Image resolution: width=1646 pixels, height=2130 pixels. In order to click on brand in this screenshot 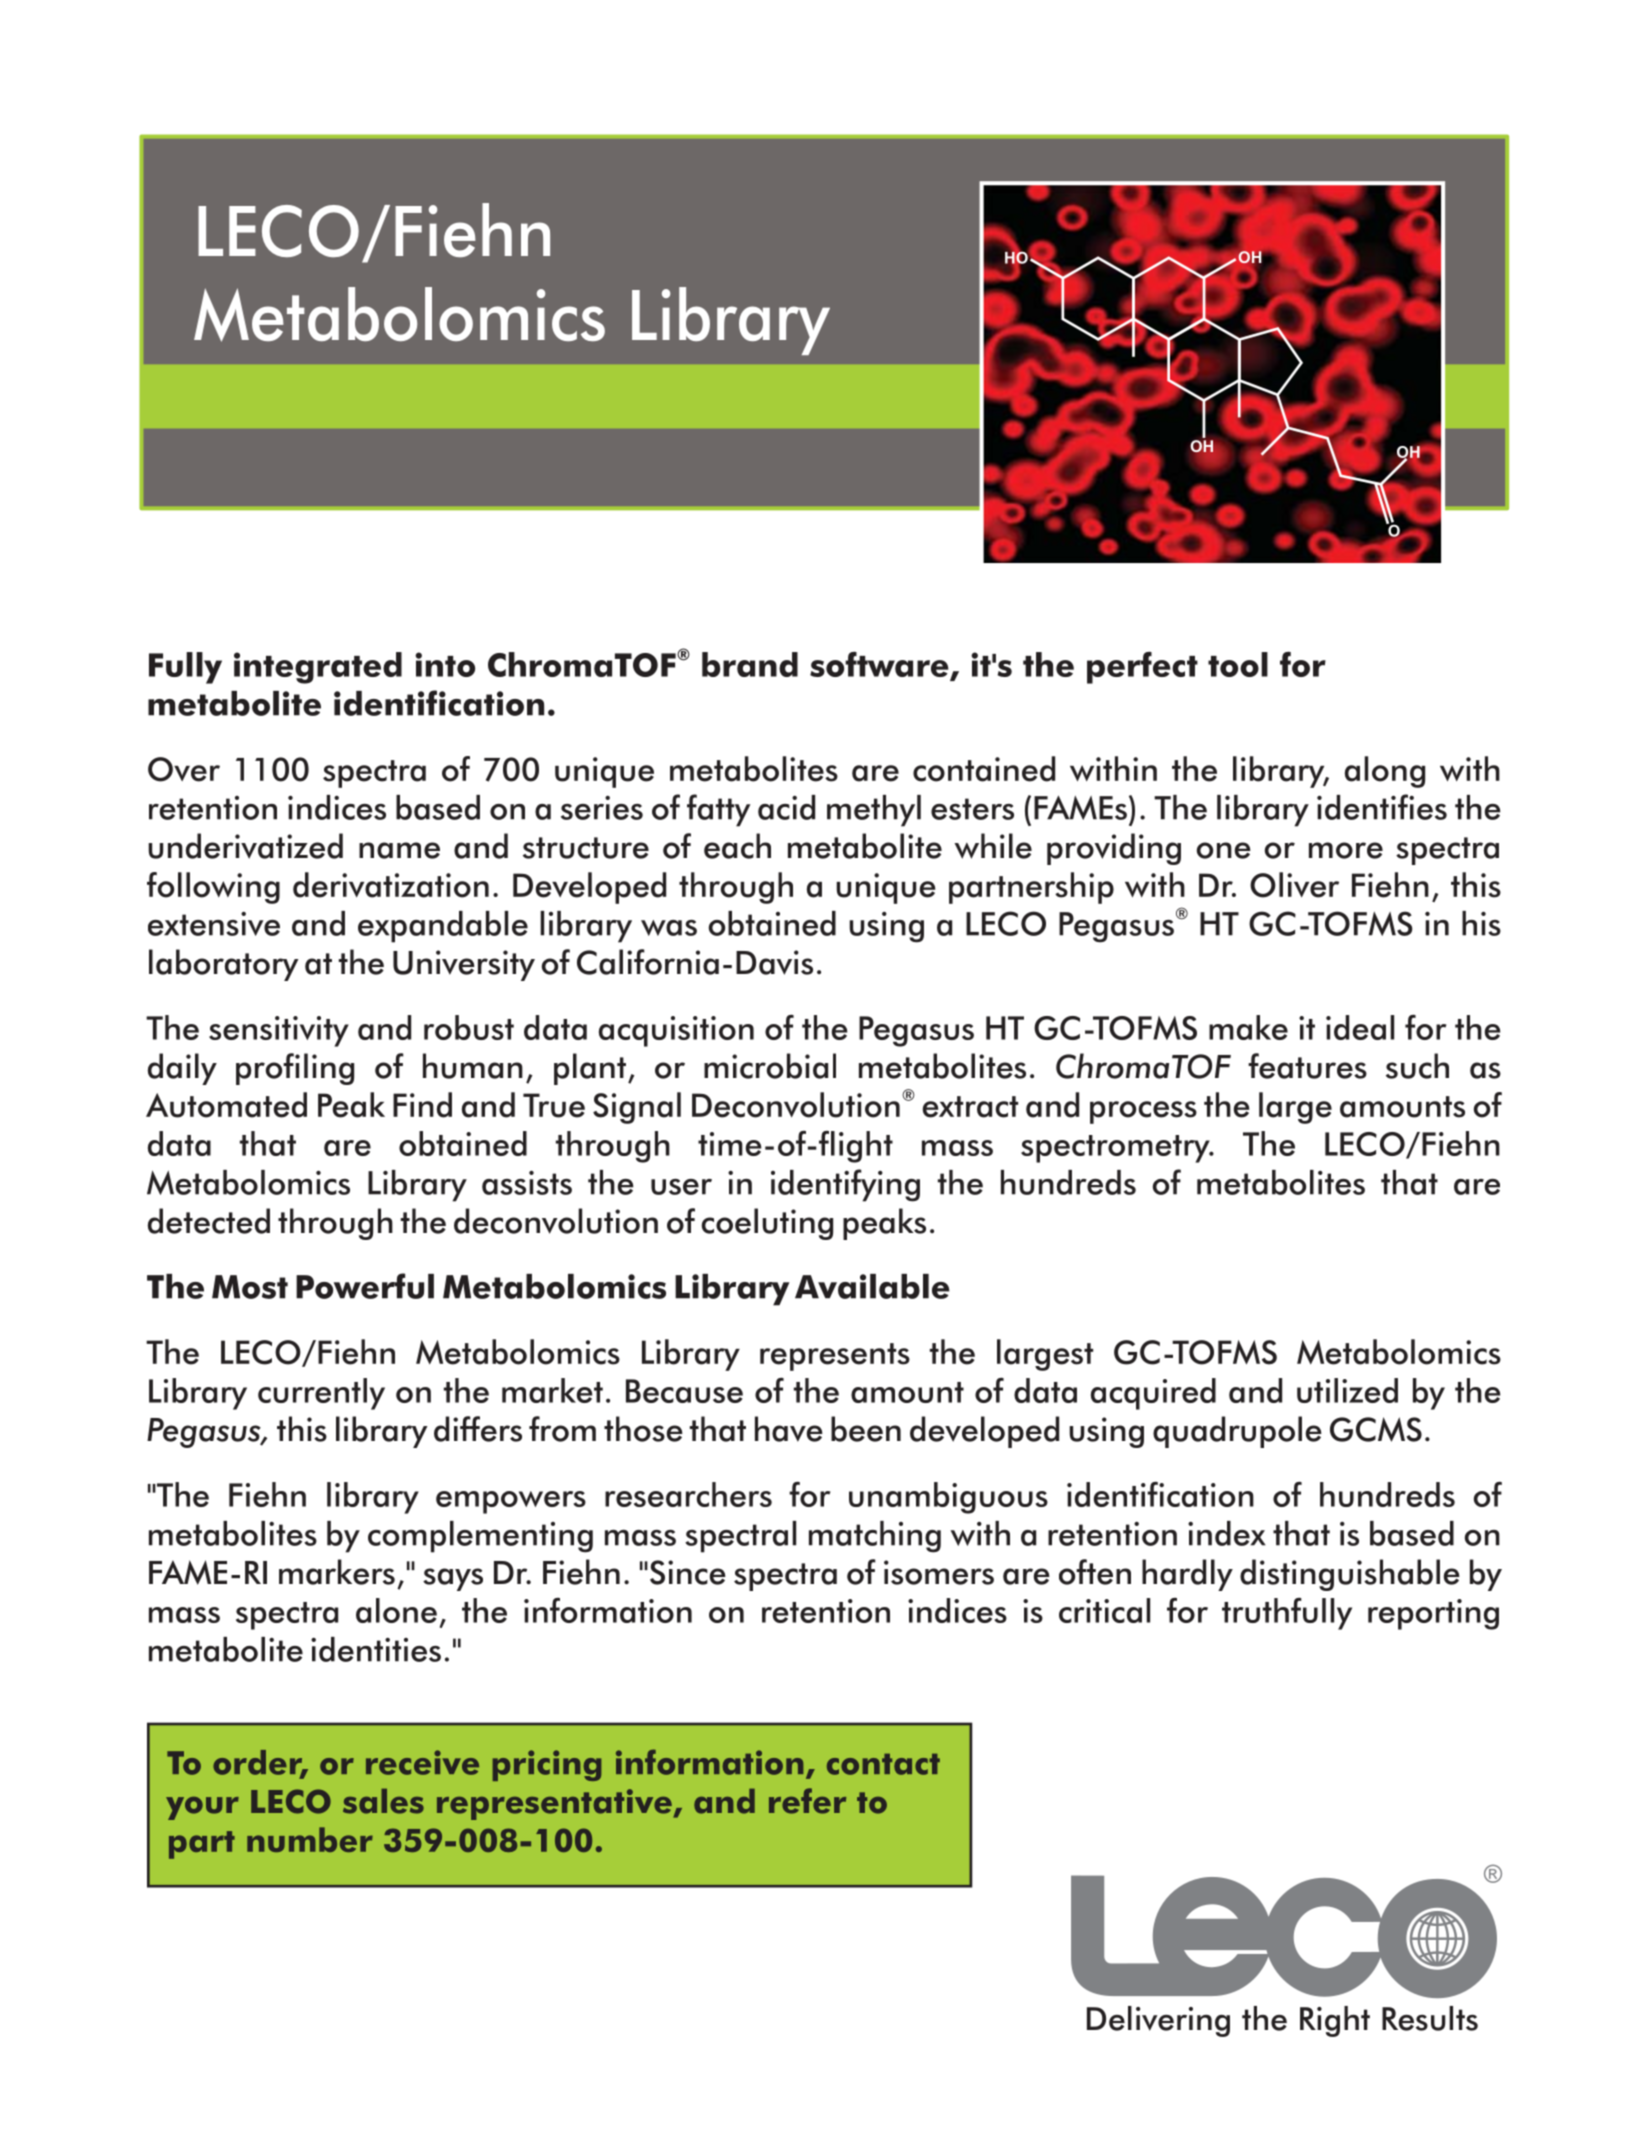, I will do `click(750, 664)`.
